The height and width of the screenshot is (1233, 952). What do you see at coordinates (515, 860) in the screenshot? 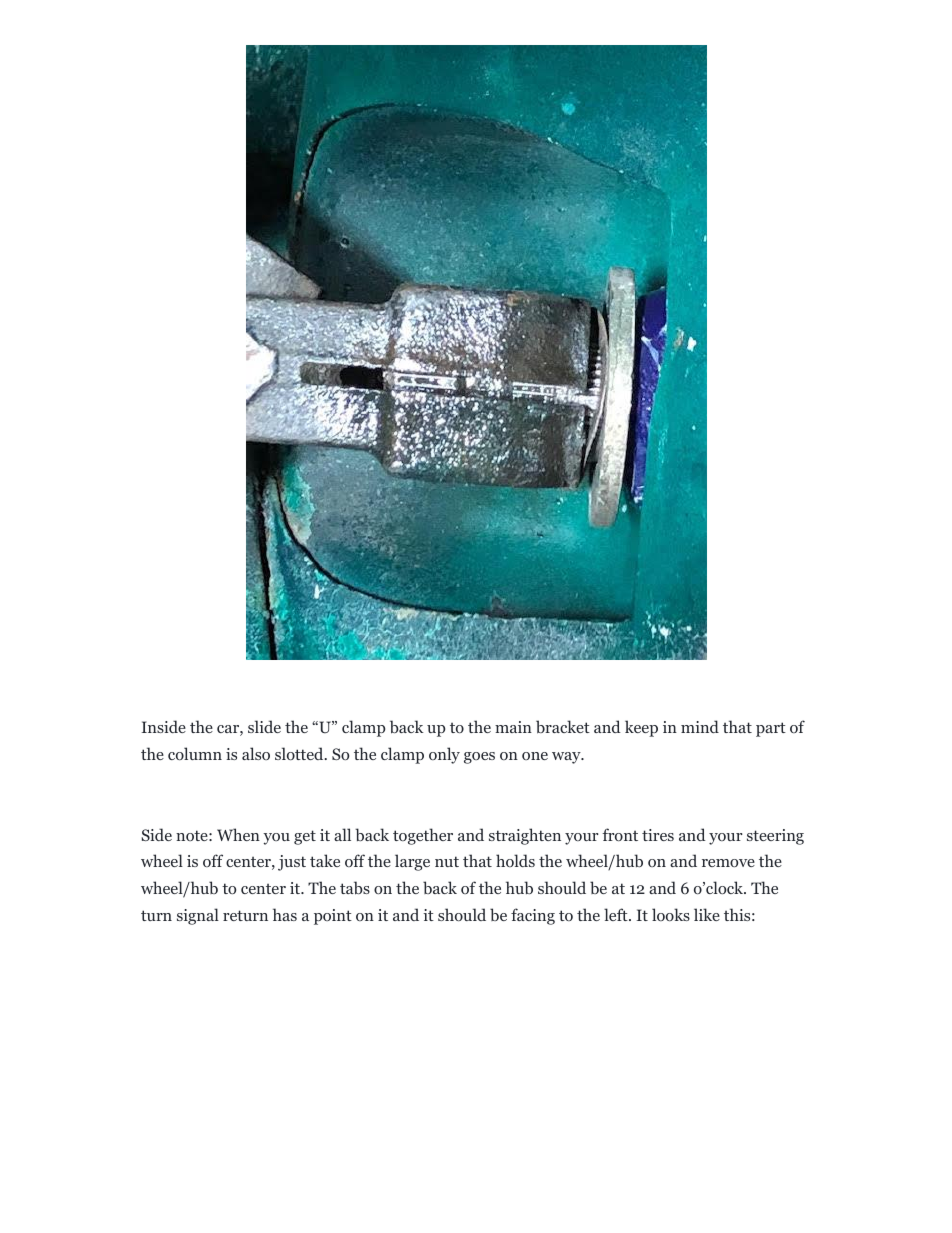
I see `holds` at bounding box center [515, 860].
